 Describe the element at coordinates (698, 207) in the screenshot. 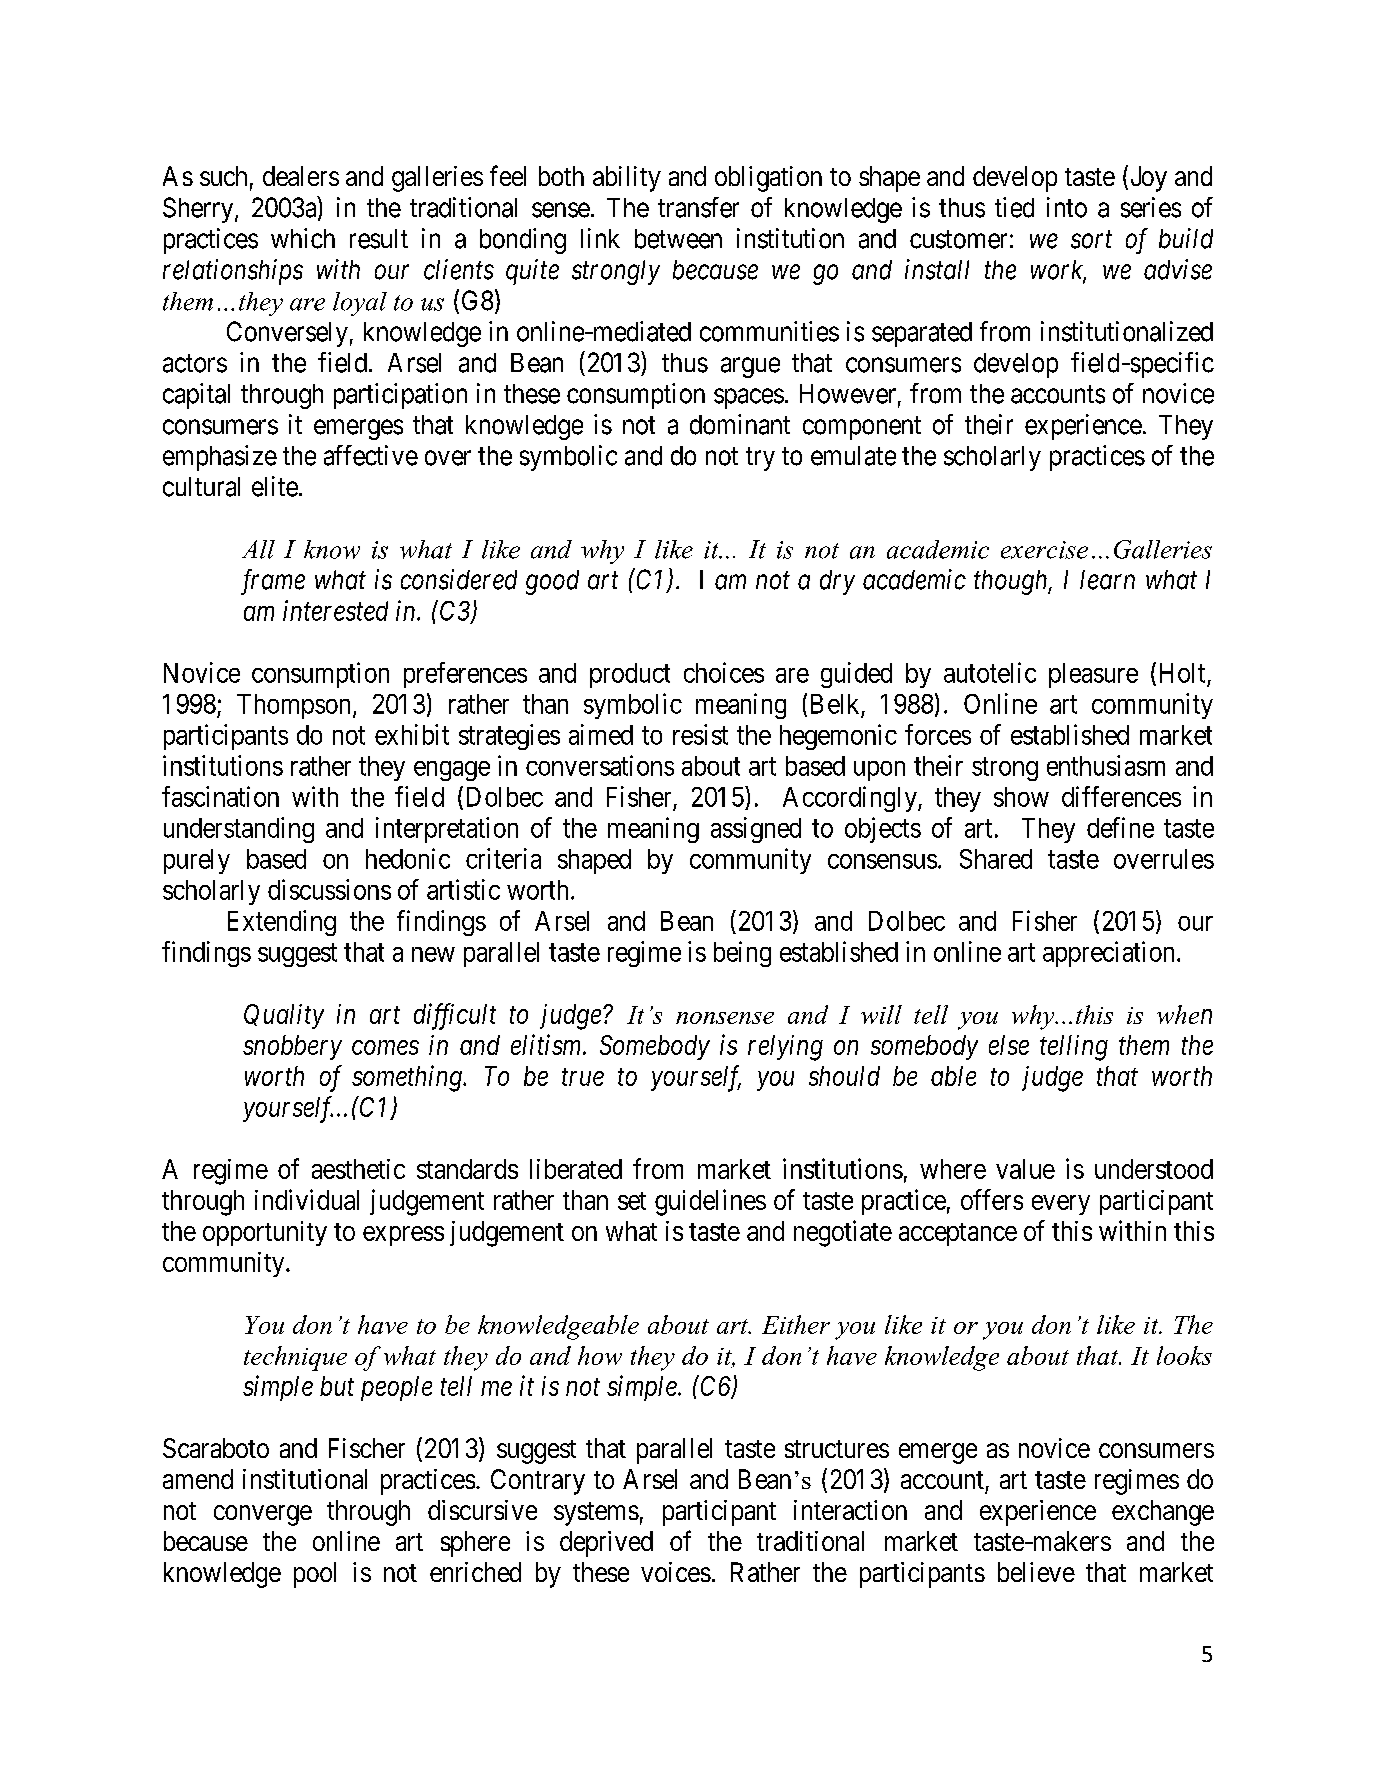

I see `transfer` at that location.
